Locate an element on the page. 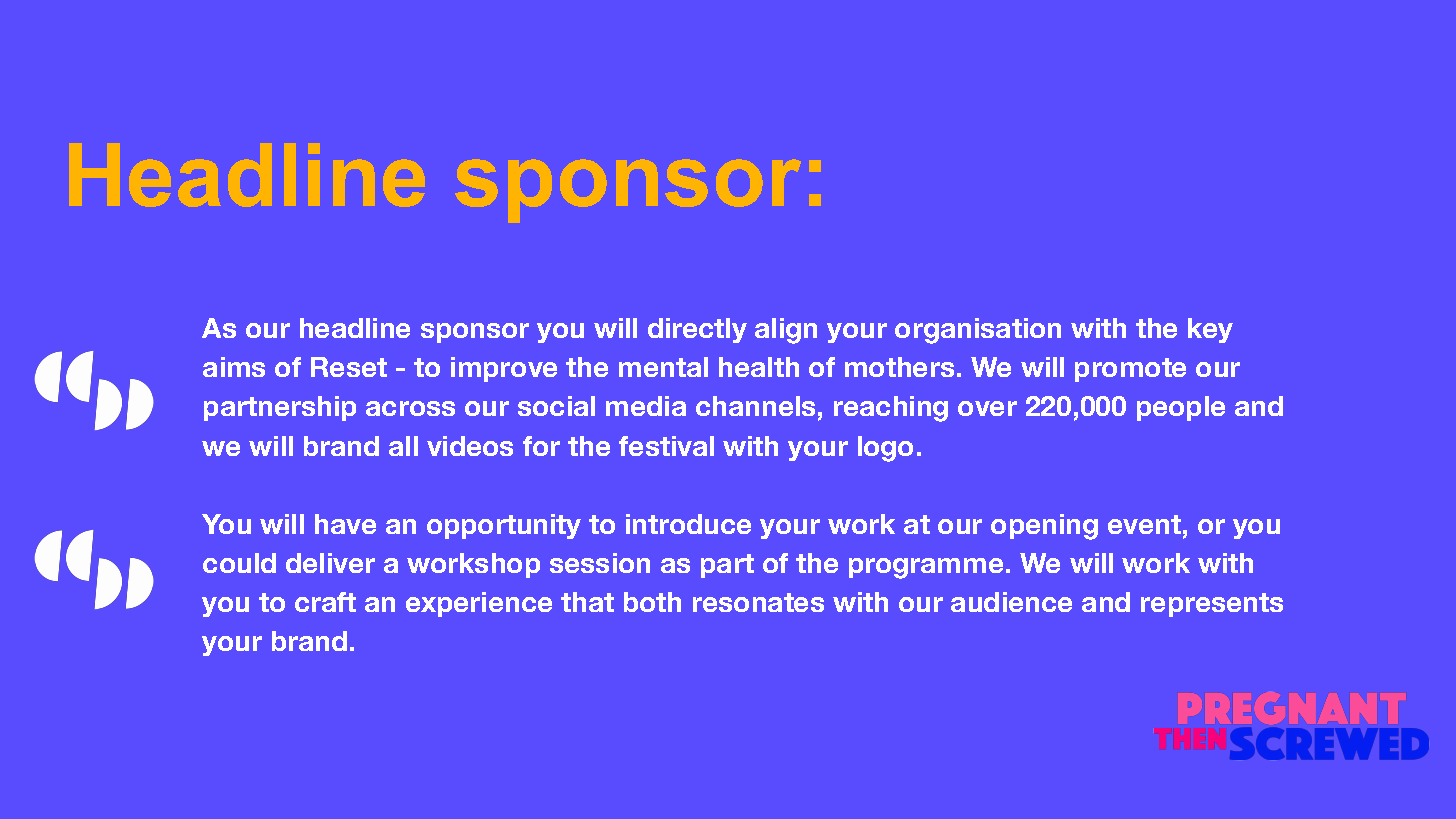  organisation is located at coordinates (978, 331).
